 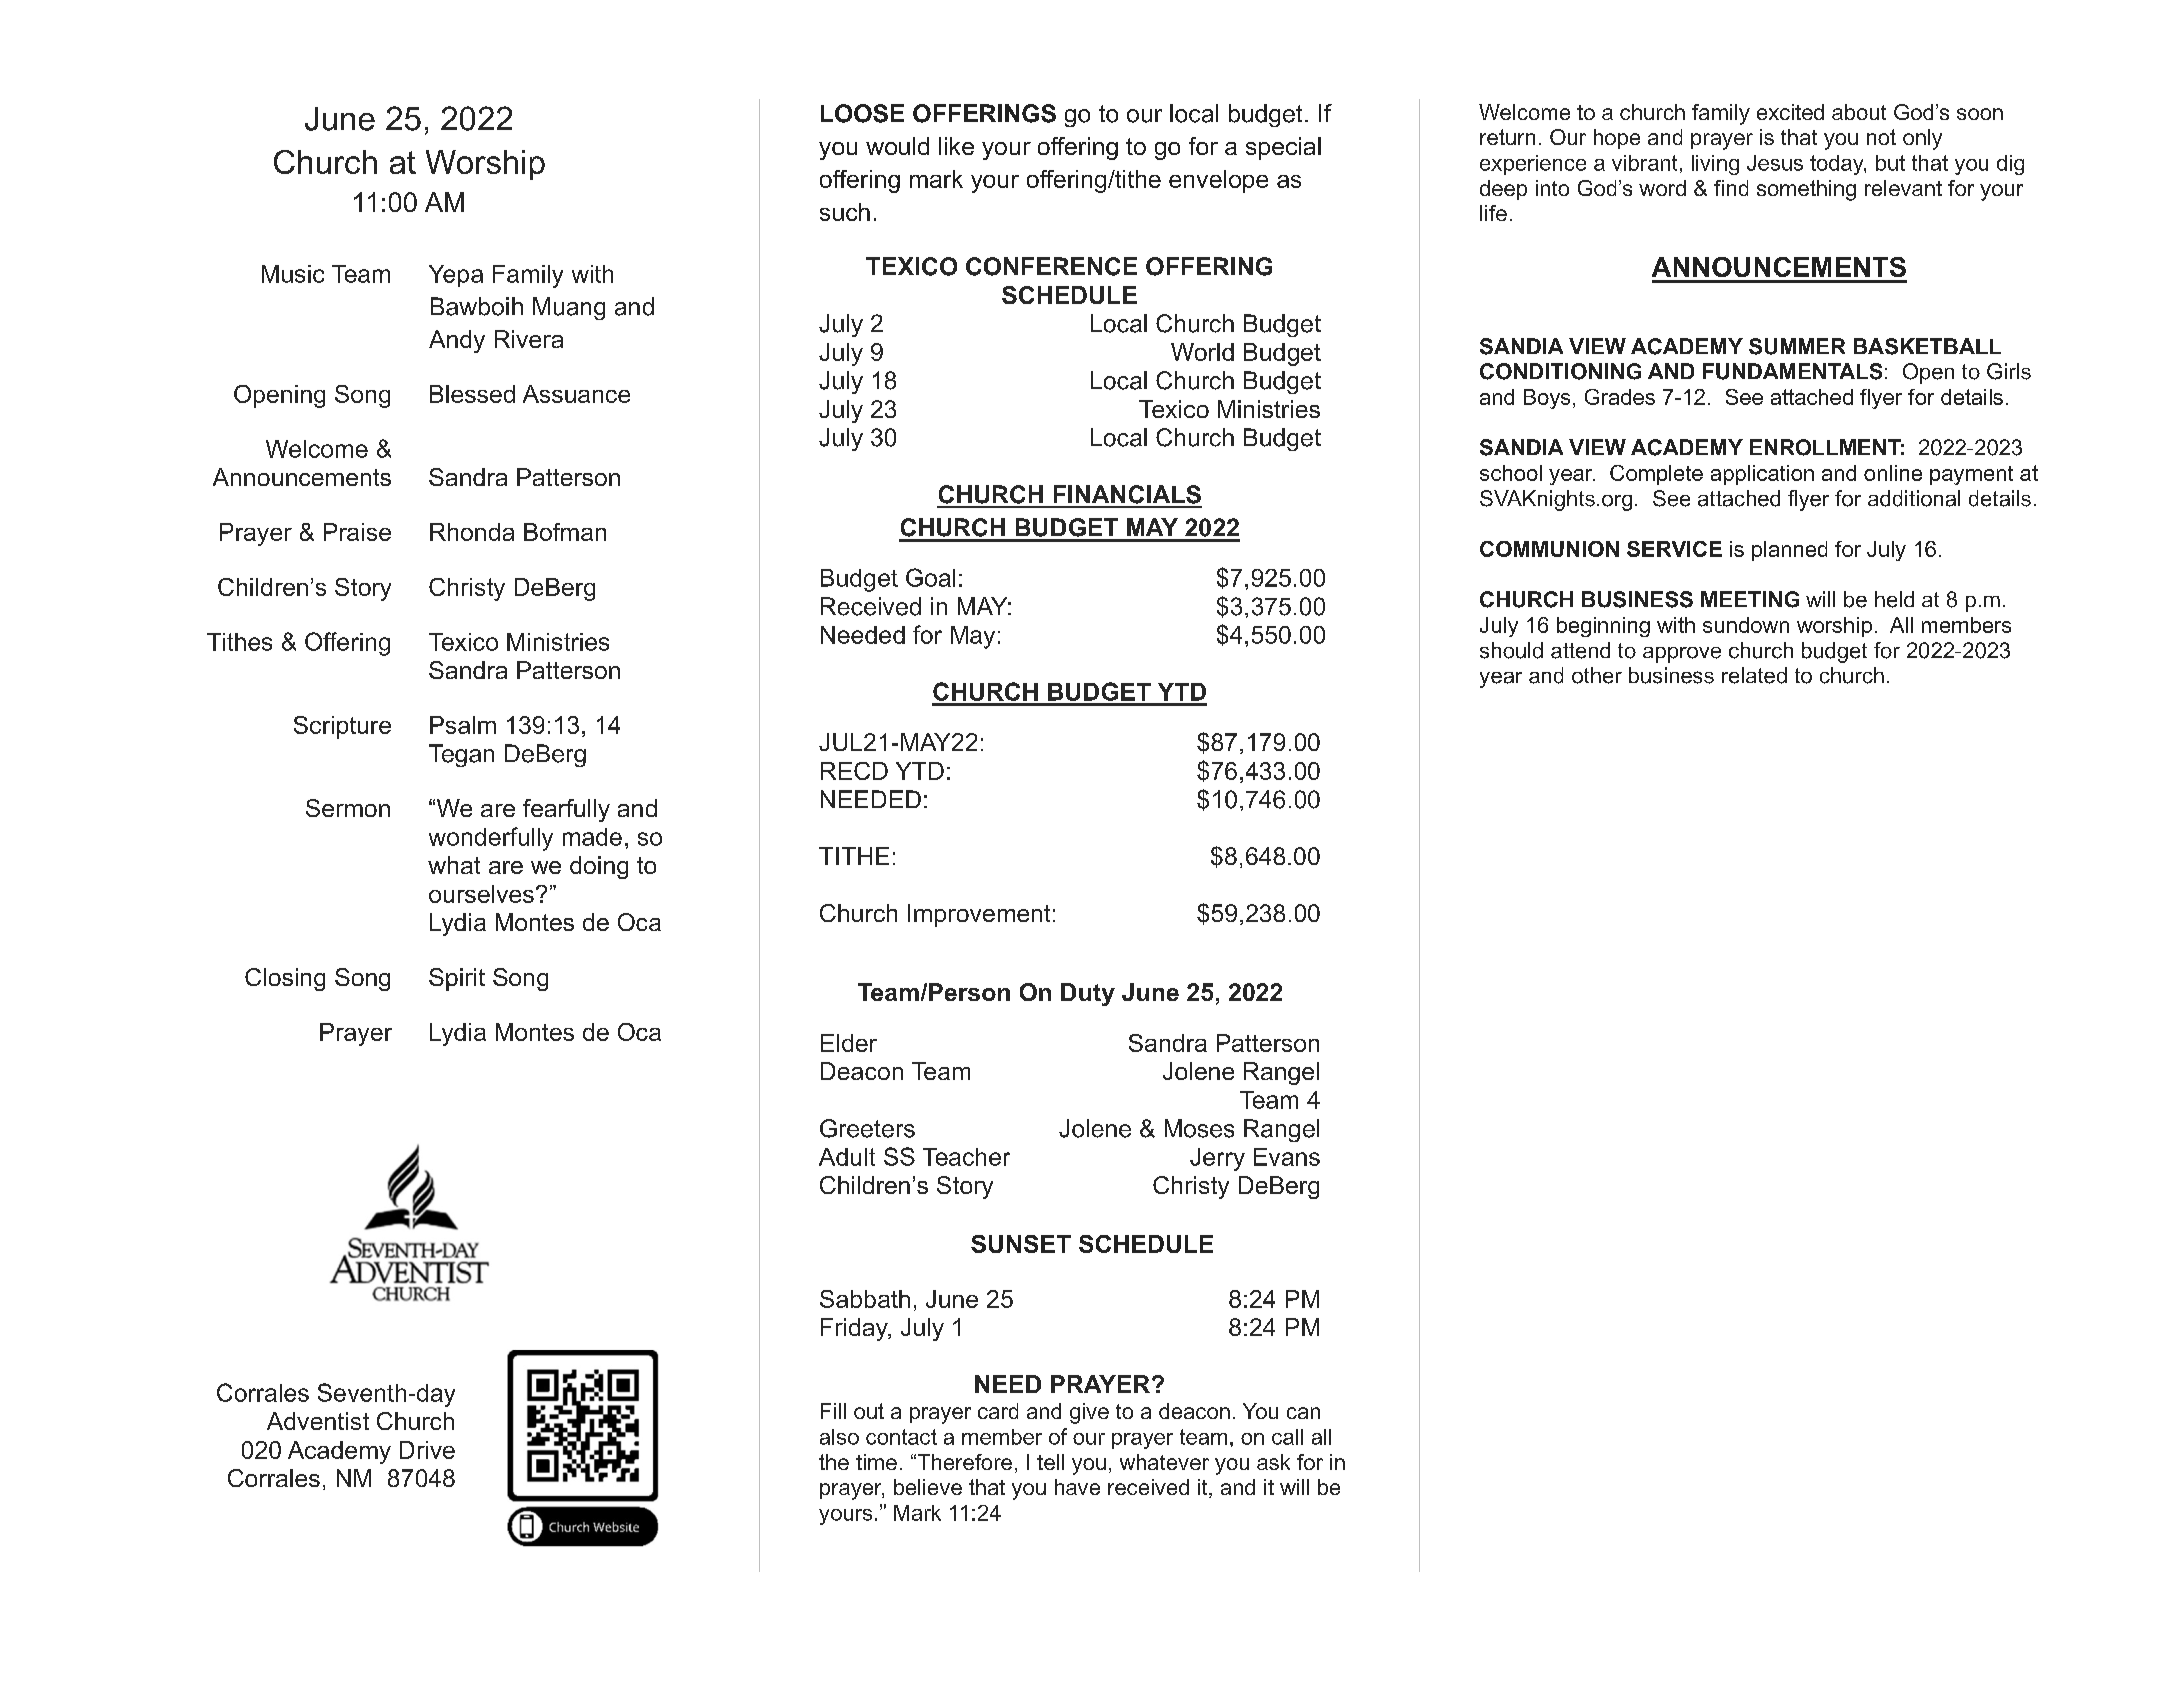 I want to click on special, so click(x=1283, y=148).
